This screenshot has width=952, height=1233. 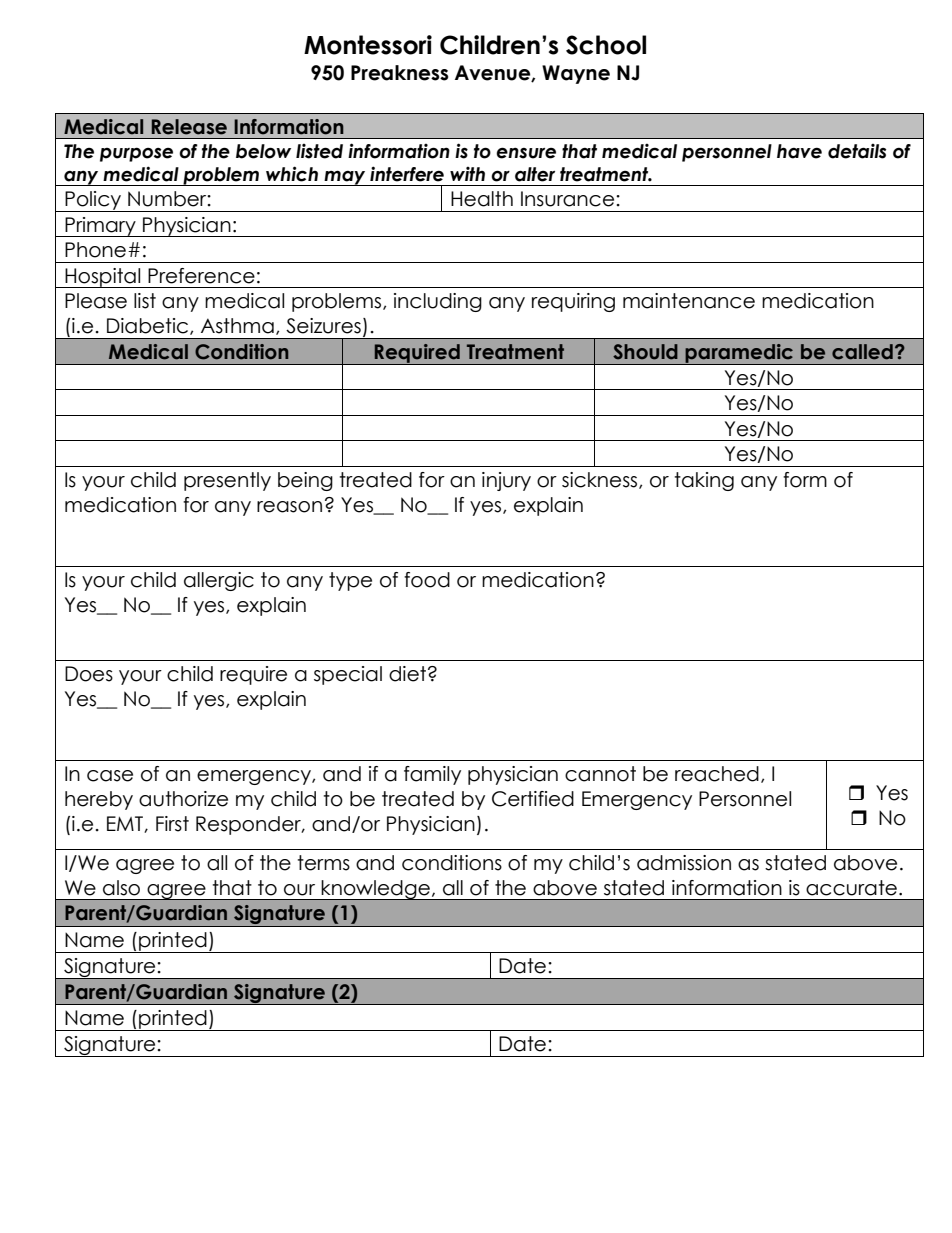 I want to click on Does, so click(x=89, y=674).
